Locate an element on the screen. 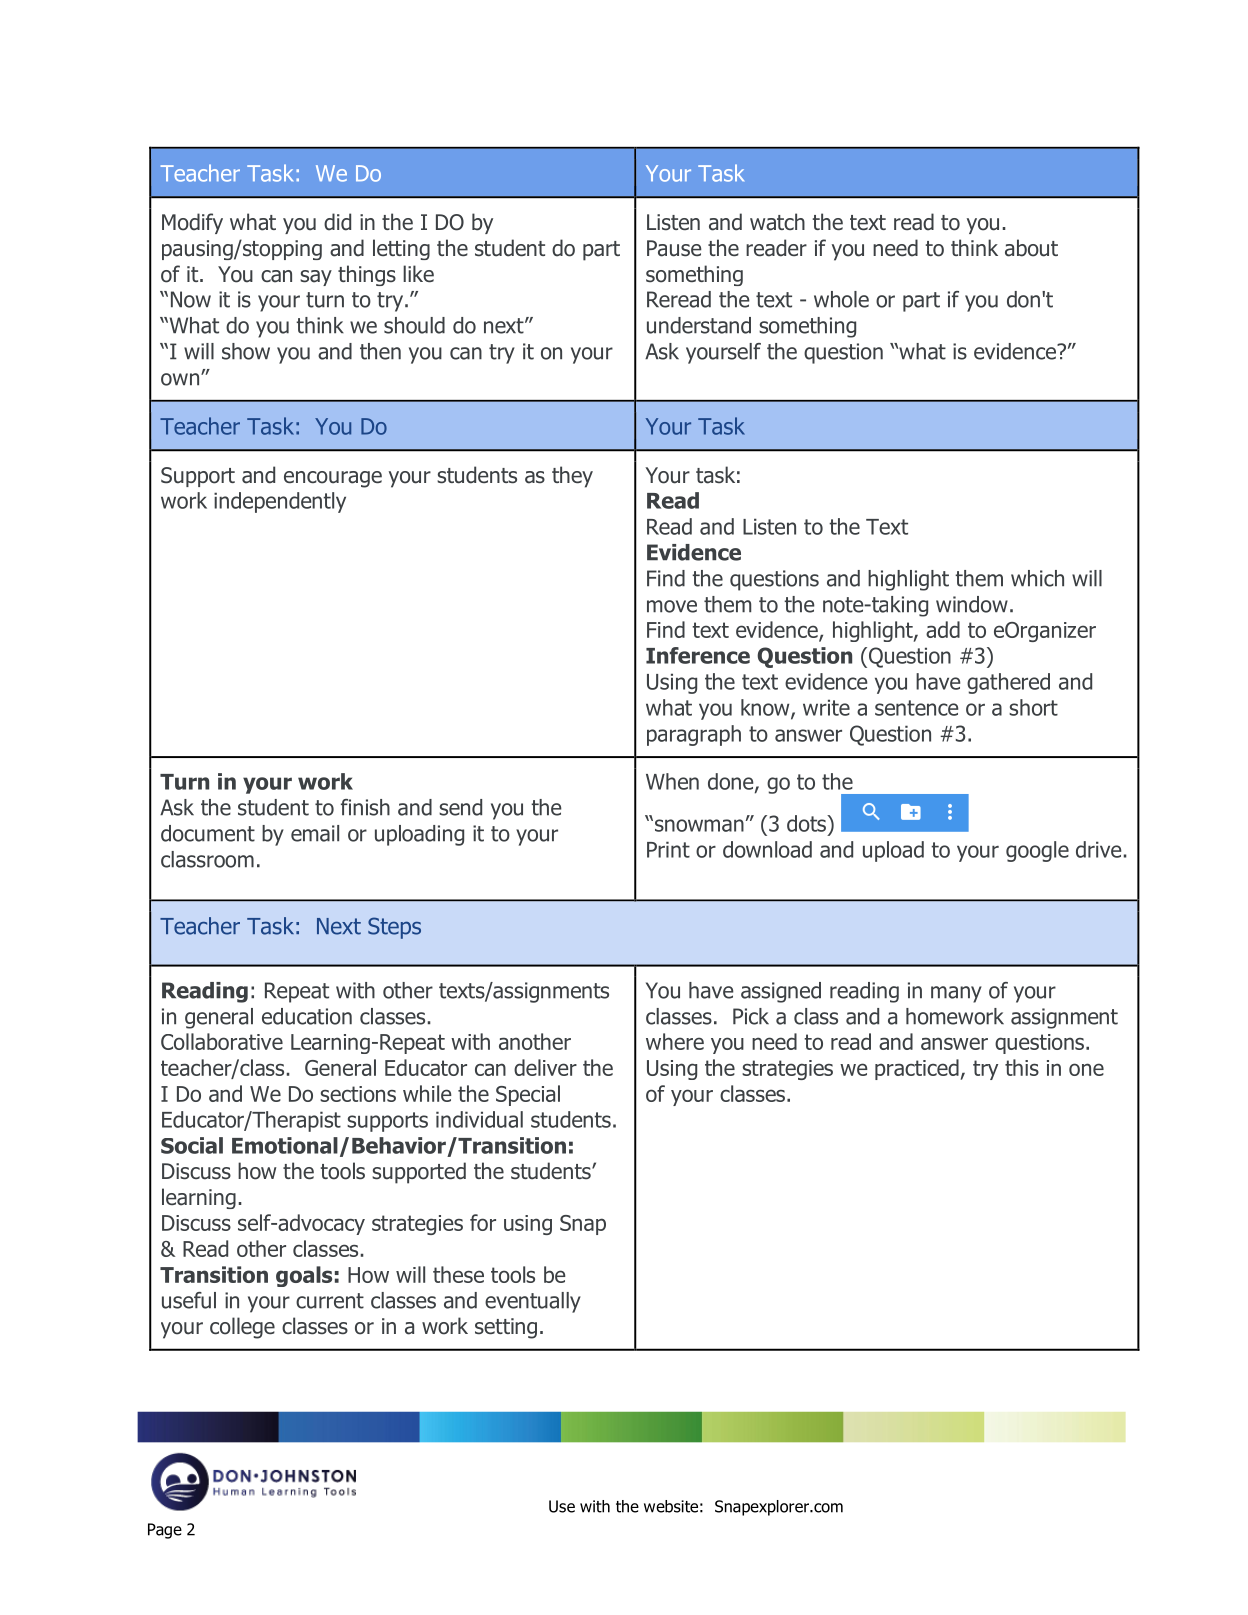  this is located at coordinates (1022, 1067).
